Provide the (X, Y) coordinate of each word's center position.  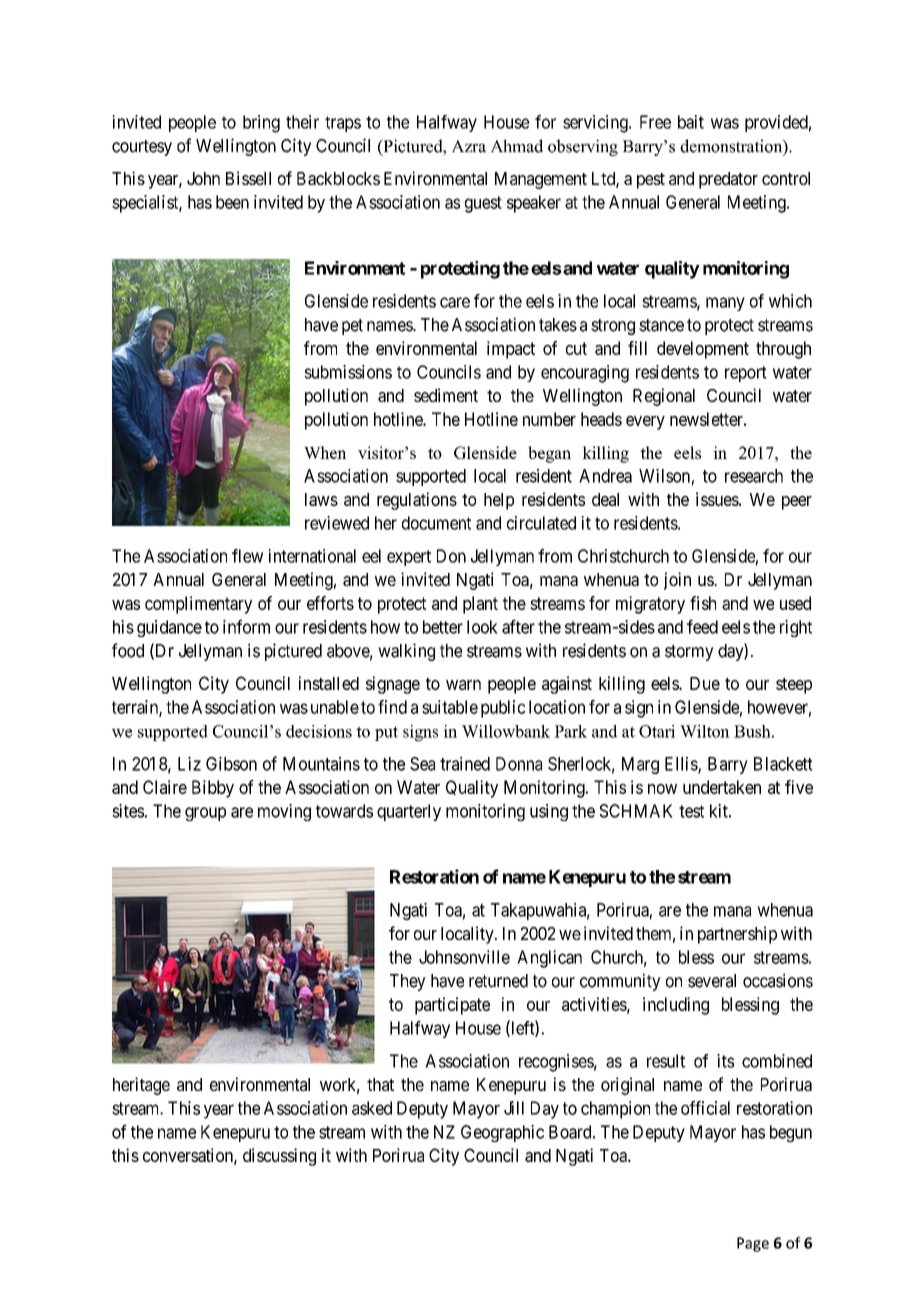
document (436, 523)
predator (728, 180)
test (691, 811)
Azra (469, 146)
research (754, 476)
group (205, 814)
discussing (279, 1157)
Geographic (502, 1133)
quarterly (409, 812)
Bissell (248, 178)
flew (247, 556)
